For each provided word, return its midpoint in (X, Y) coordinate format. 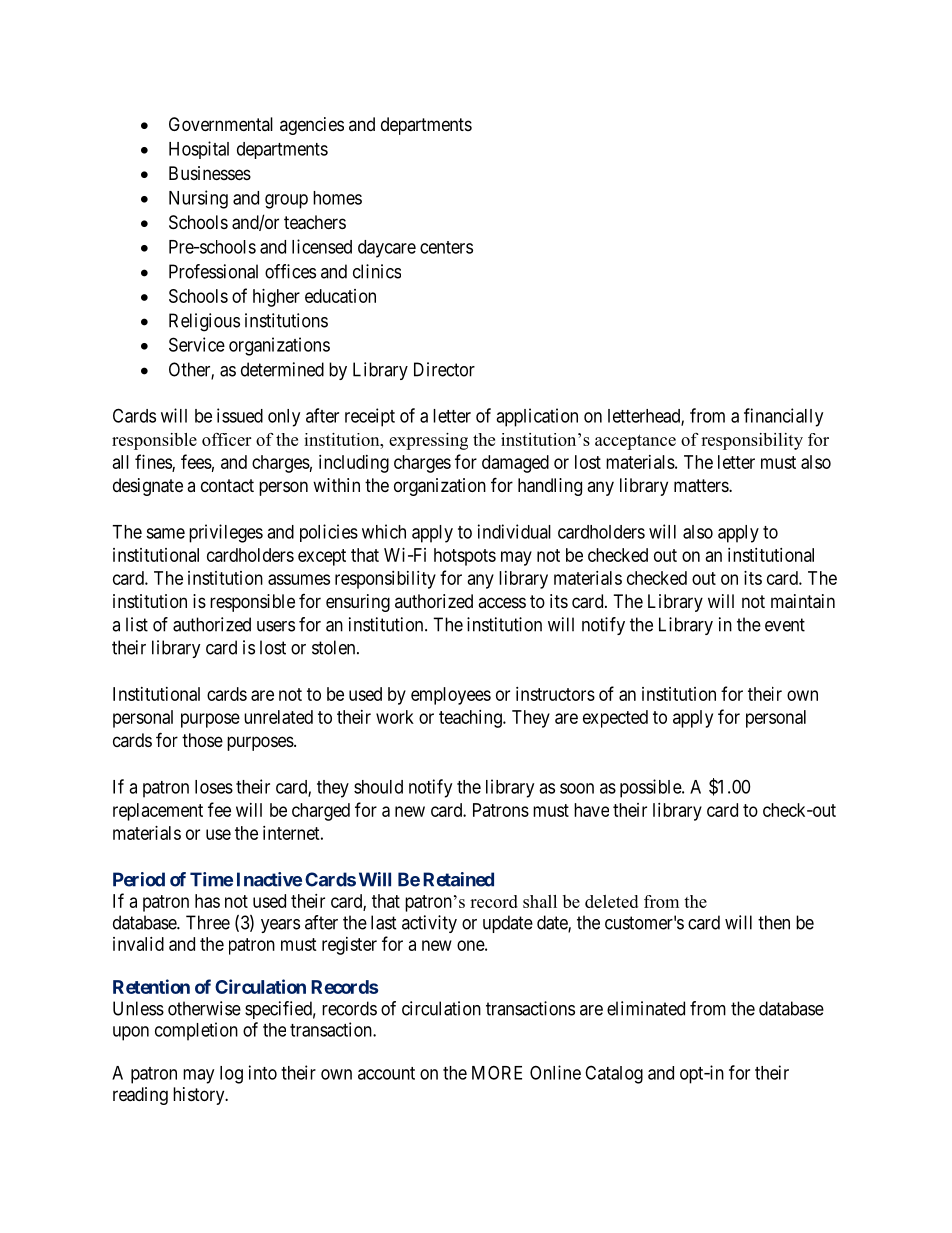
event (785, 625)
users (276, 626)
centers (446, 247)
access (502, 602)
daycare (387, 249)
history (200, 1096)
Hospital (199, 150)
